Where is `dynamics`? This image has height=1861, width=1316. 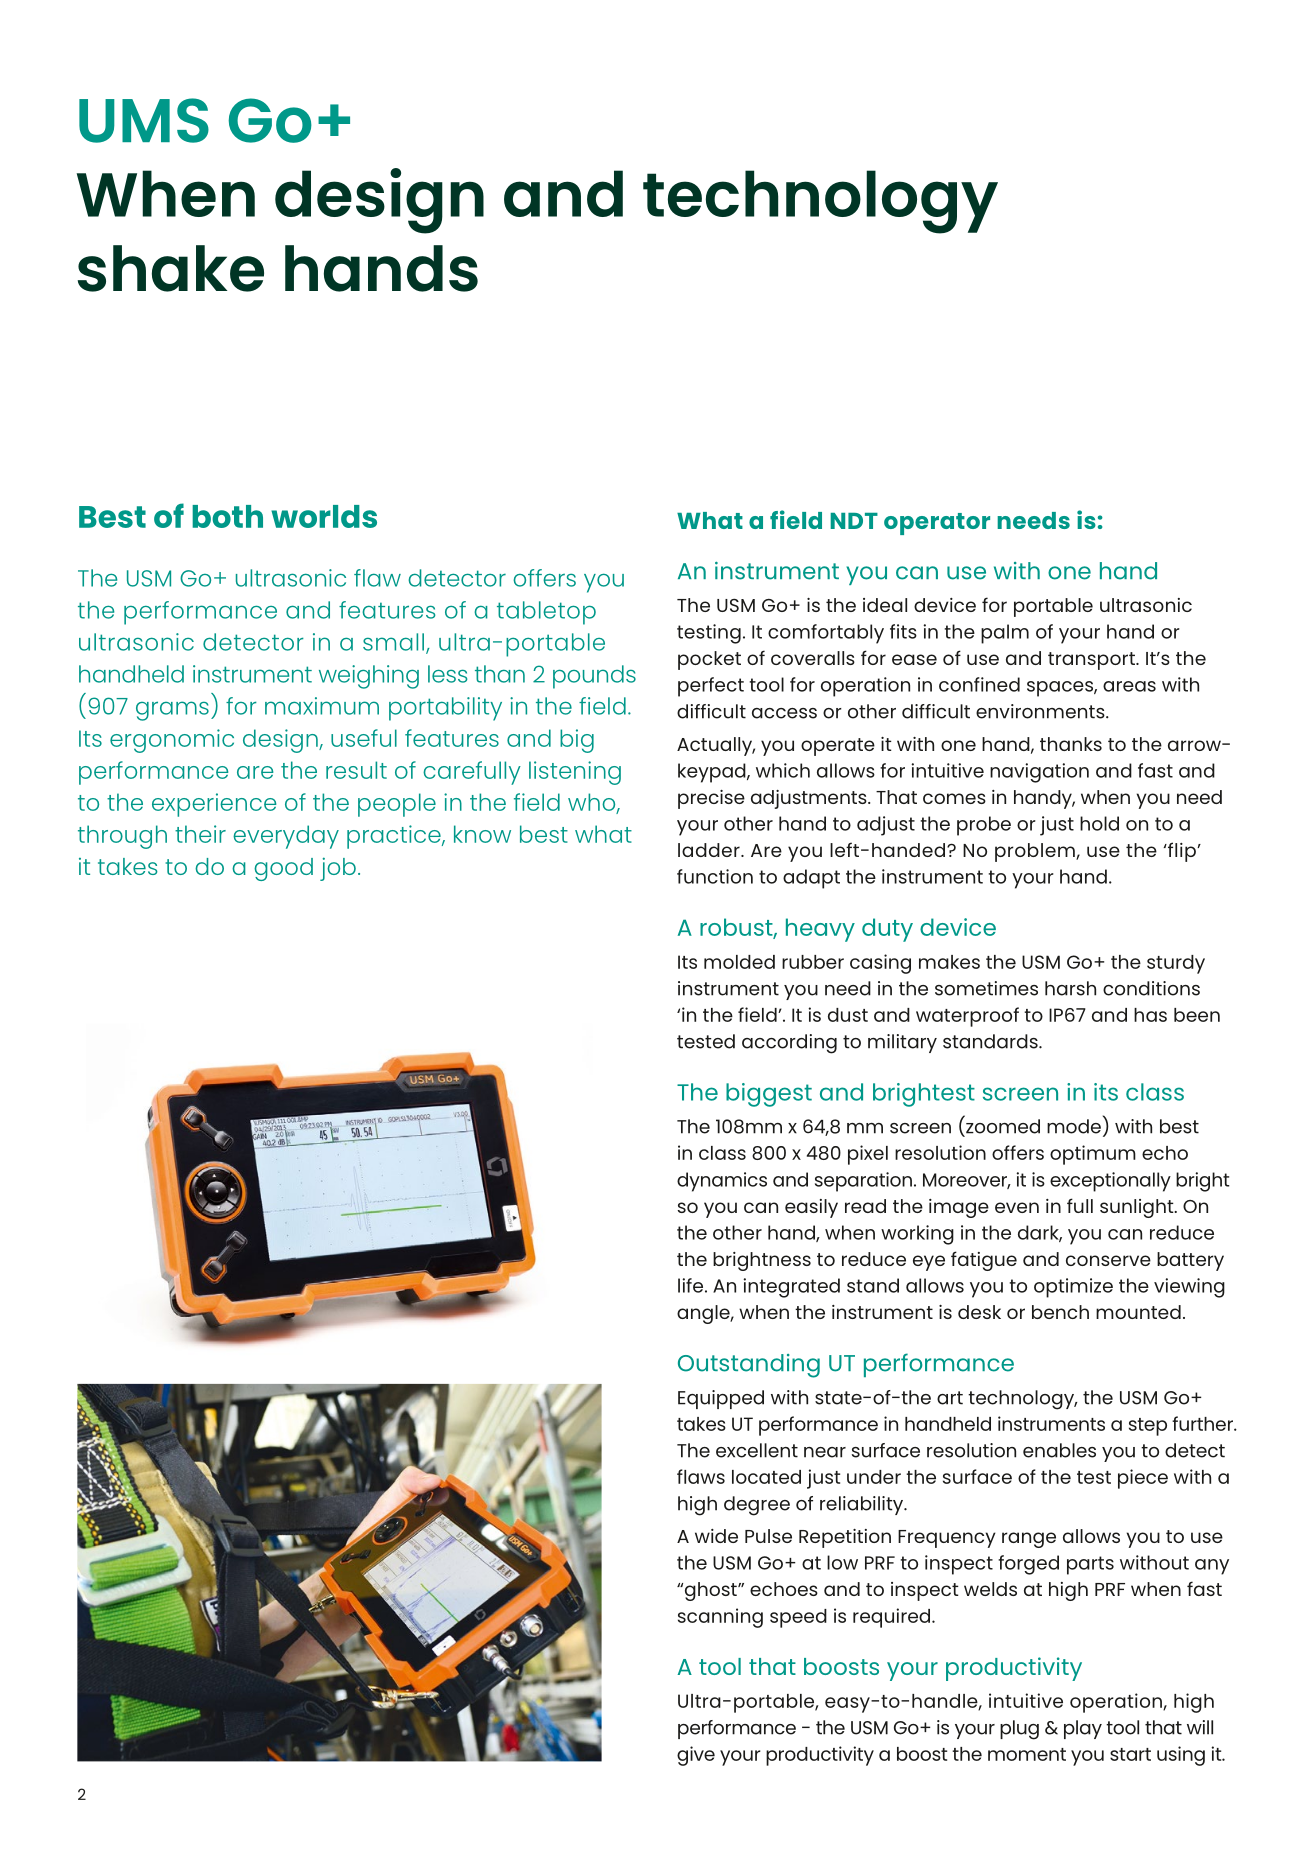
dynamics is located at coordinates (722, 1182).
